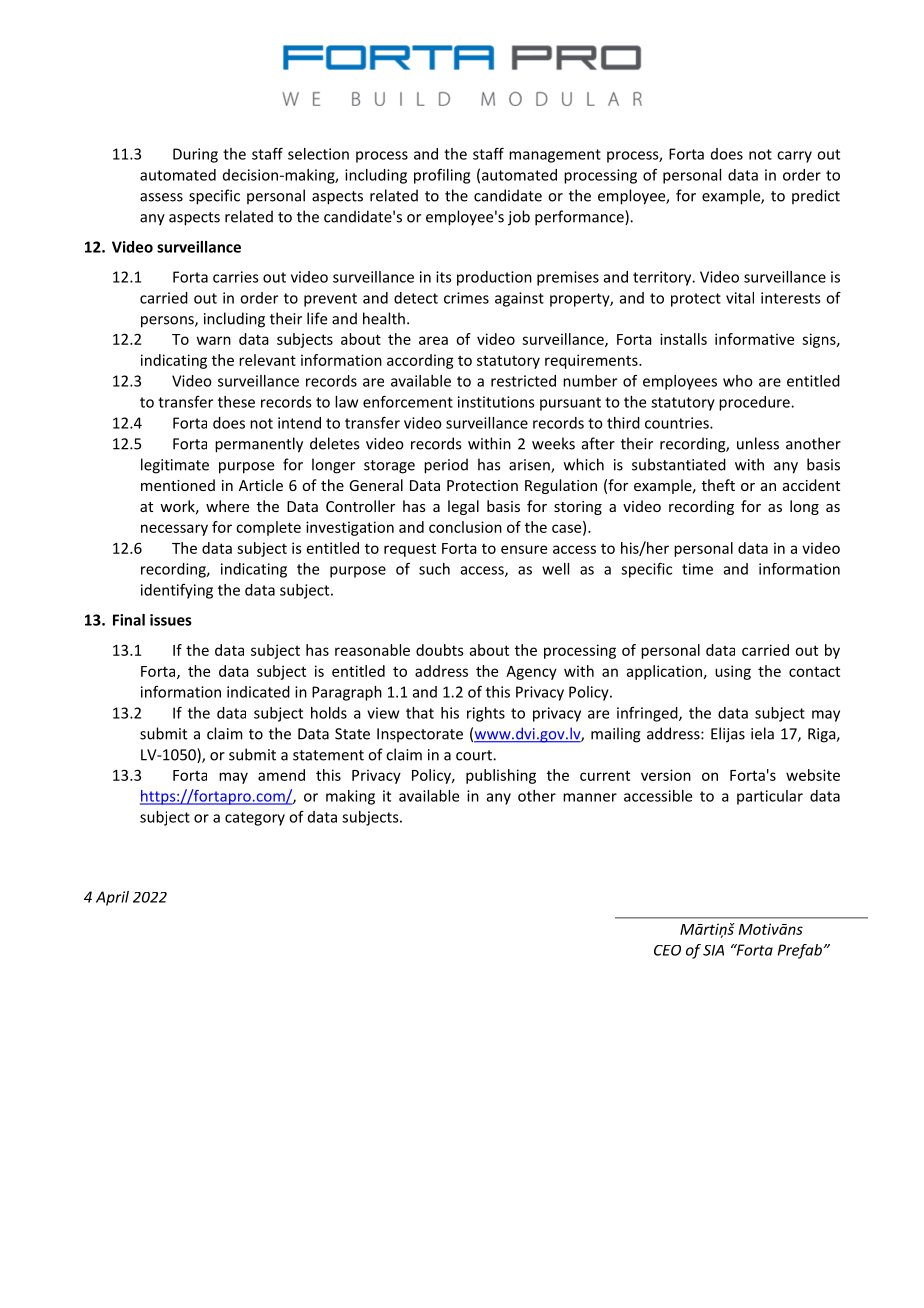 This screenshot has height=1308, width=924. What do you see at coordinates (718, 485) in the screenshot?
I see `theft` at bounding box center [718, 485].
